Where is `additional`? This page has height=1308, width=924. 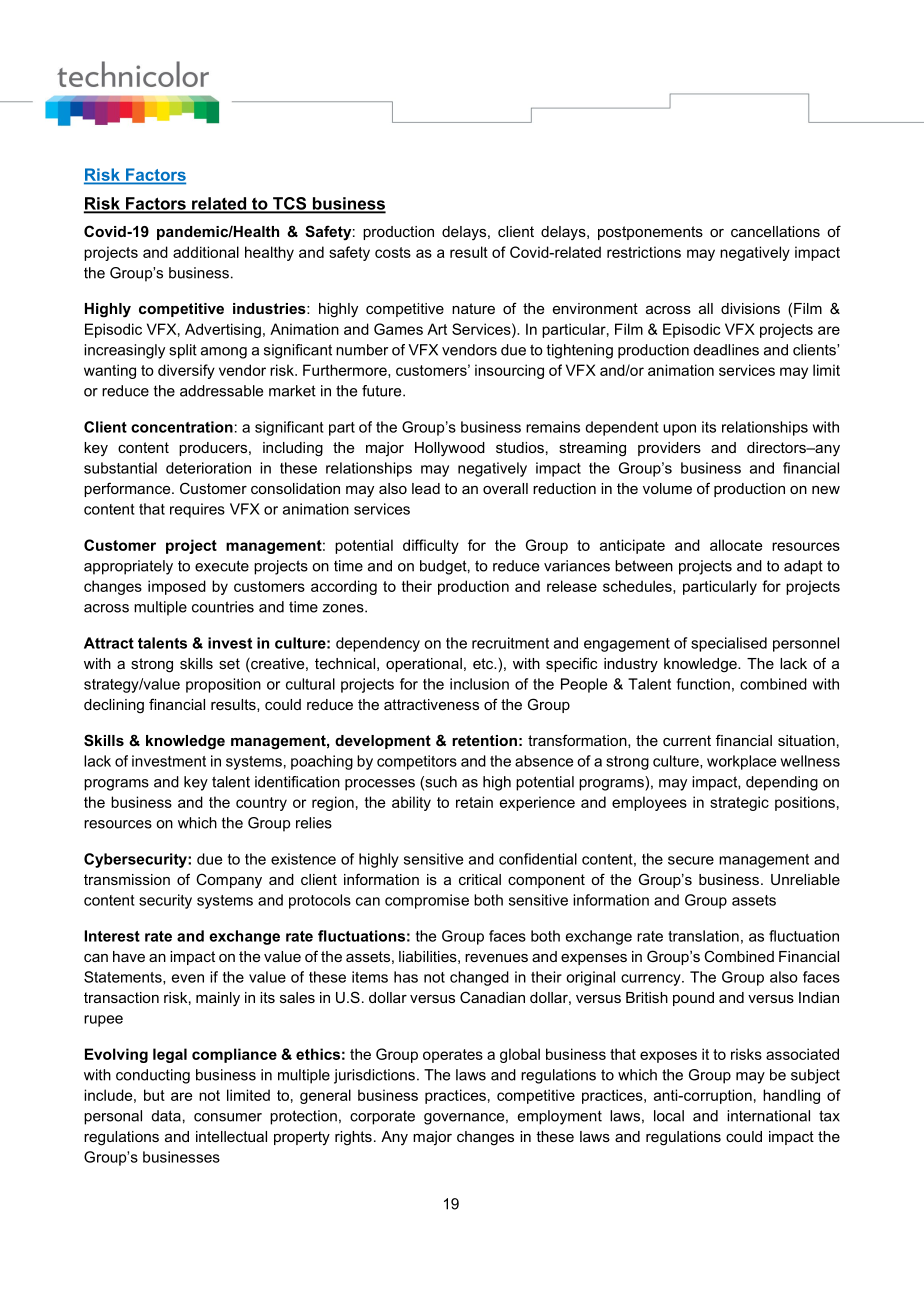
additional is located at coordinates (206, 252).
